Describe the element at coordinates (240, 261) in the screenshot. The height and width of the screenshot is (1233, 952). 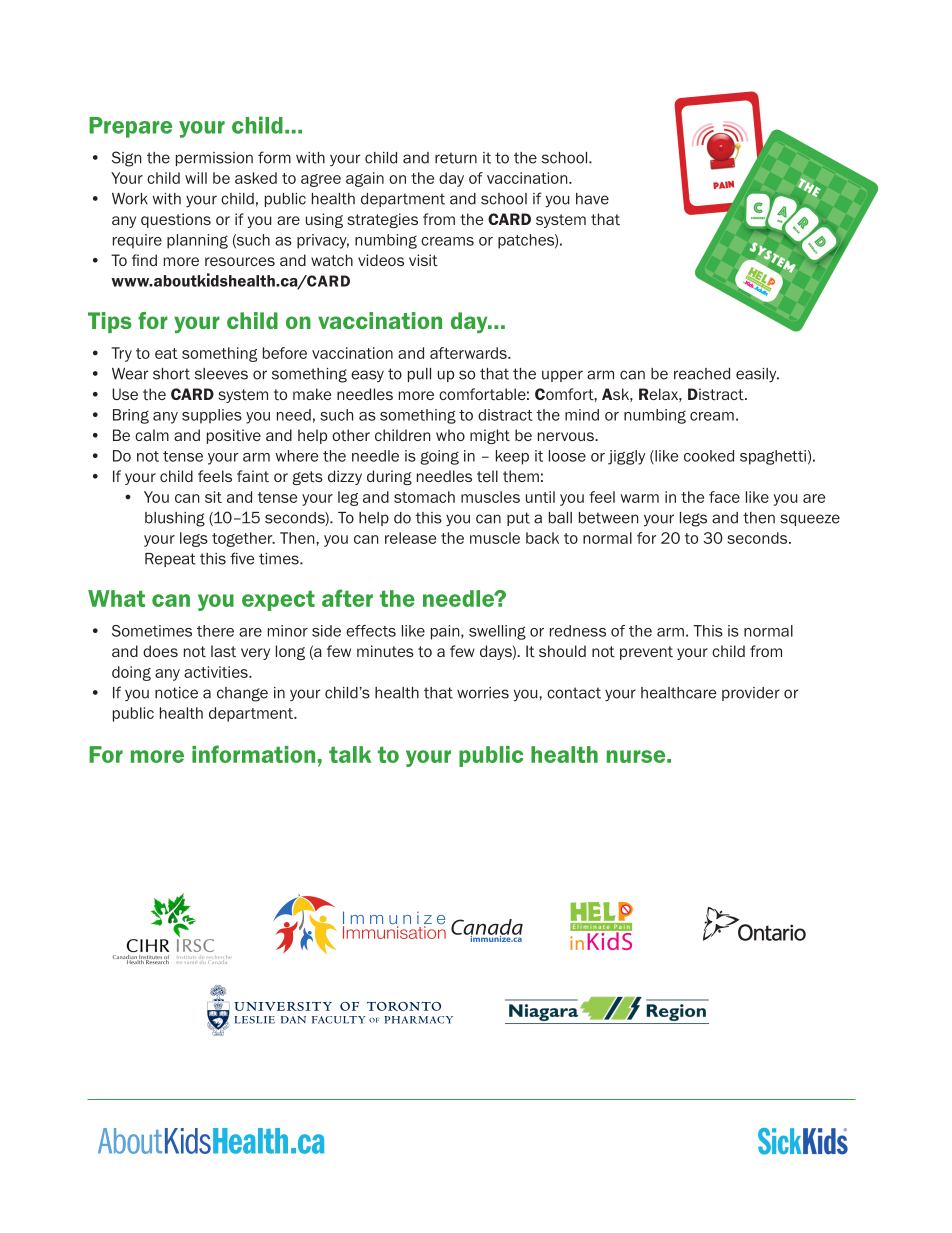
I see `resources` at that location.
